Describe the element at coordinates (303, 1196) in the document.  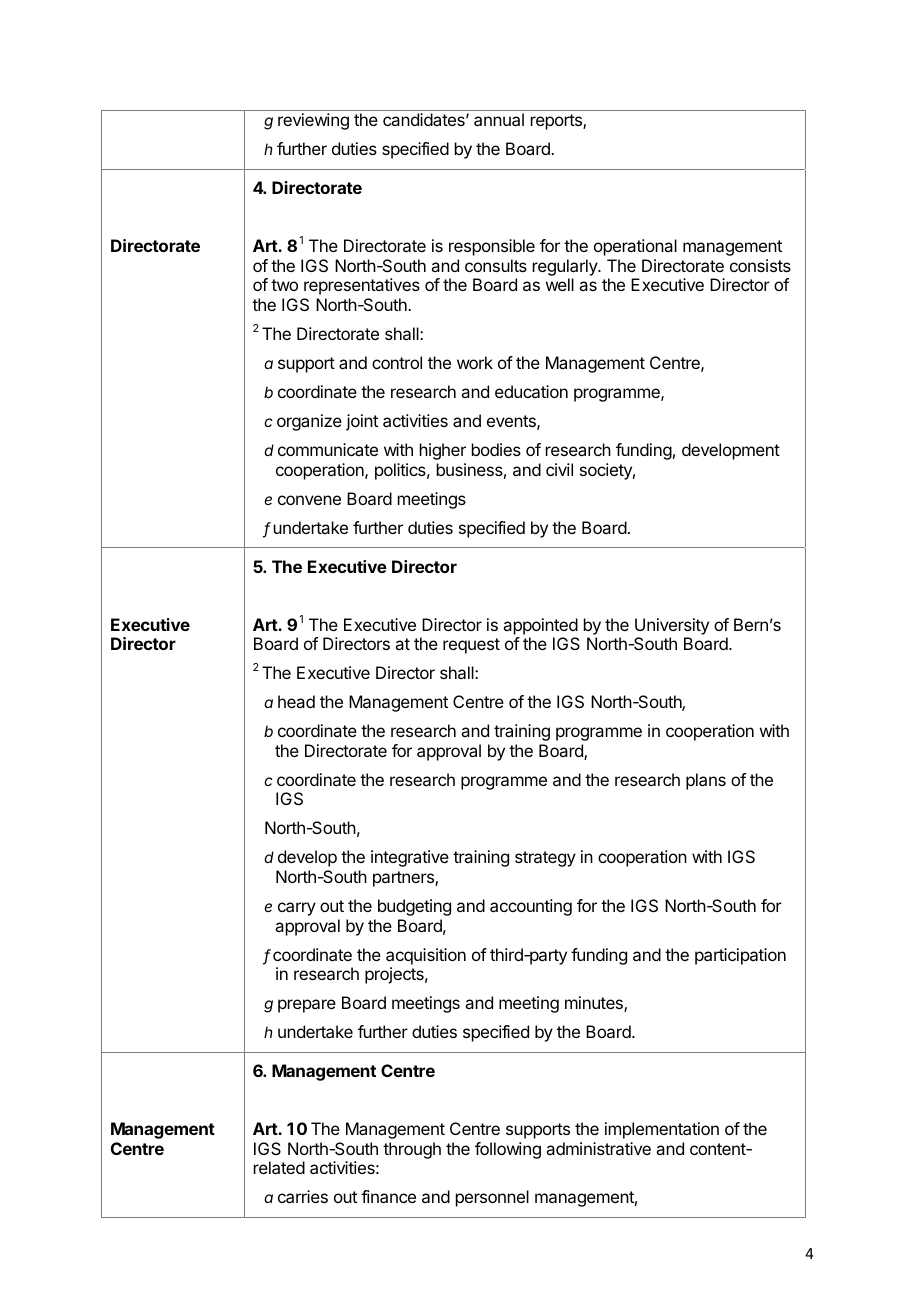
I see `carries` at that location.
